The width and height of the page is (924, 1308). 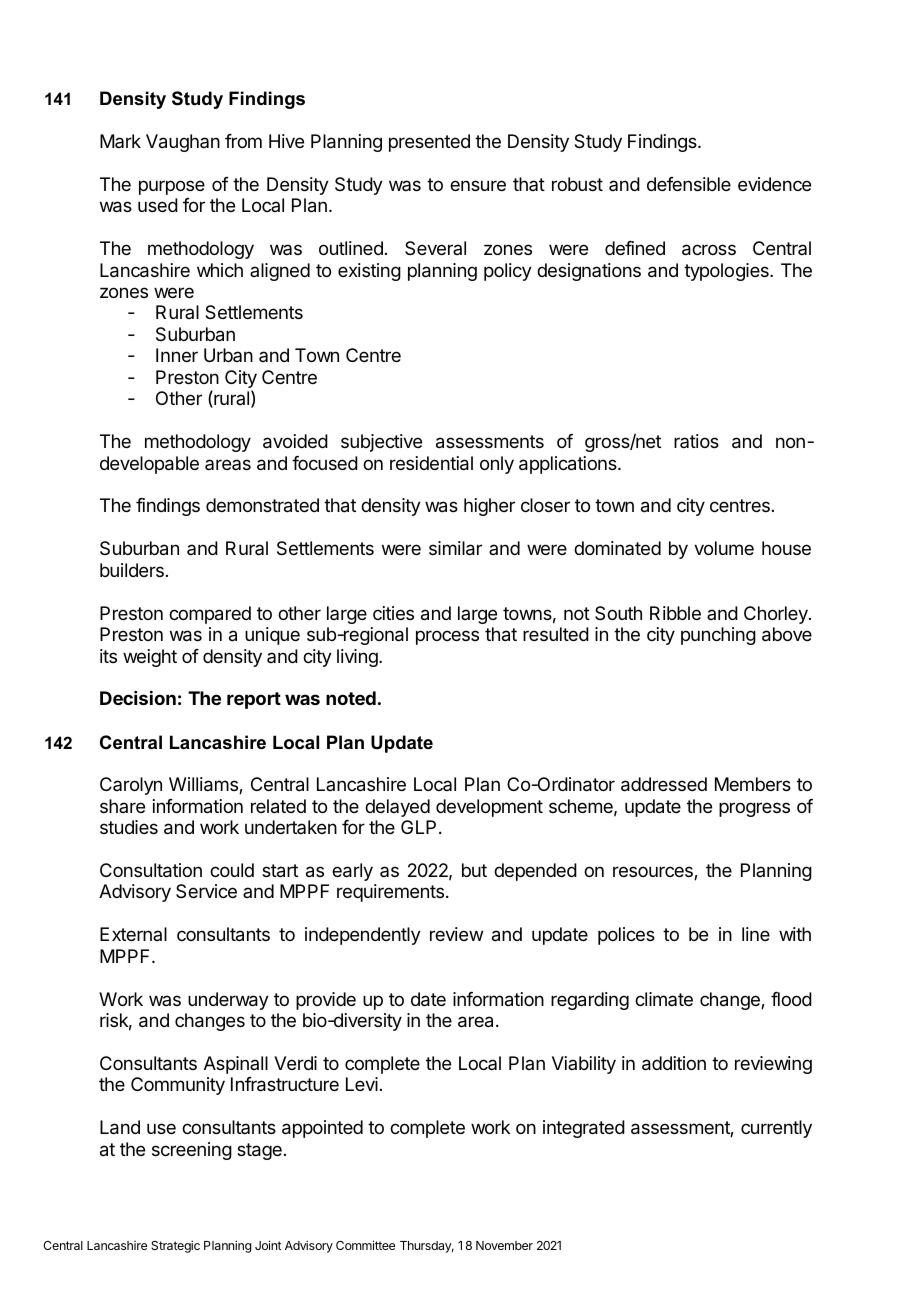 What do you see at coordinates (689, 184) in the page?
I see `defensible` at bounding box center [689, 184].
